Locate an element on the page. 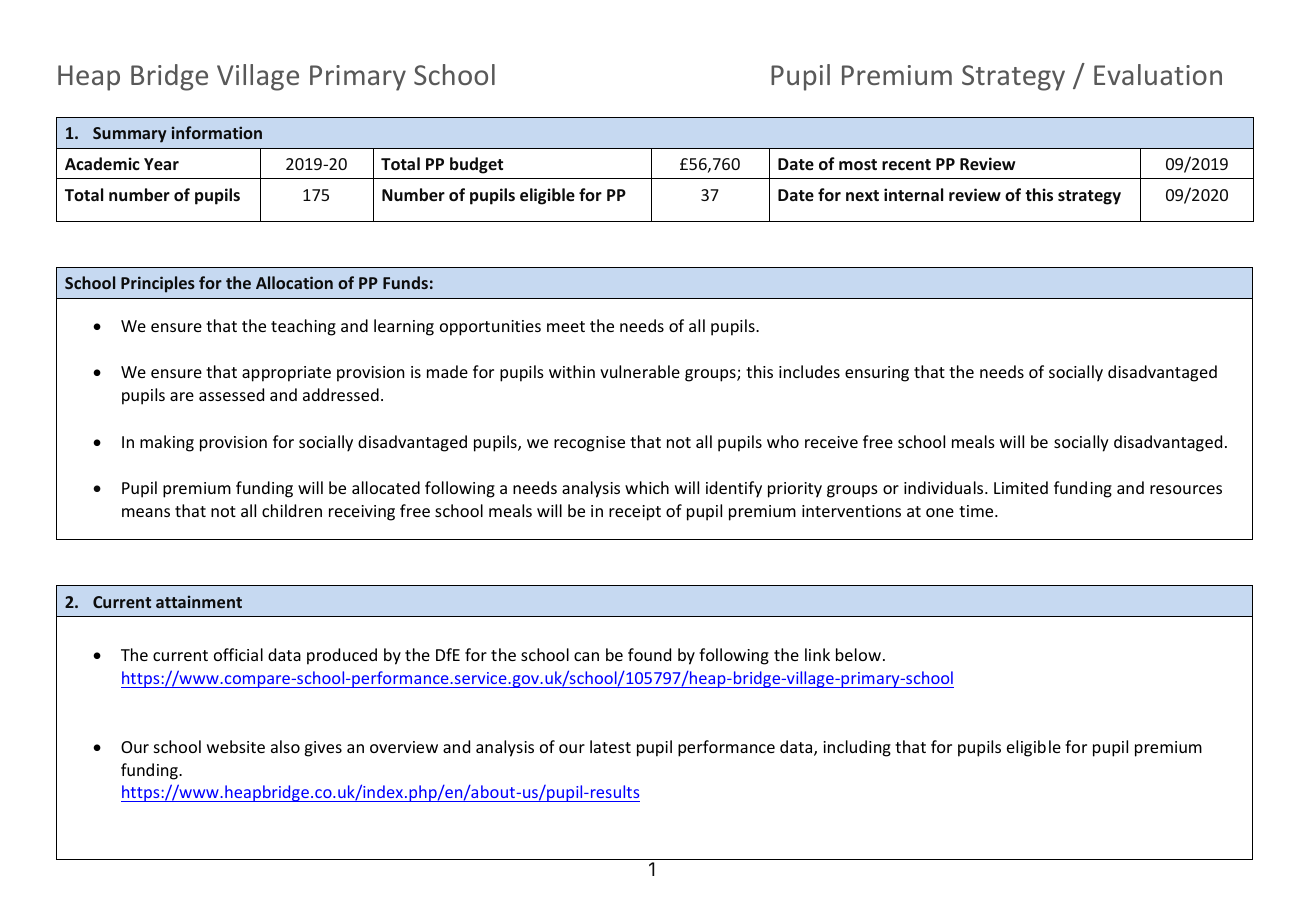  Evaluation is located at coordinates (1158, 74).
